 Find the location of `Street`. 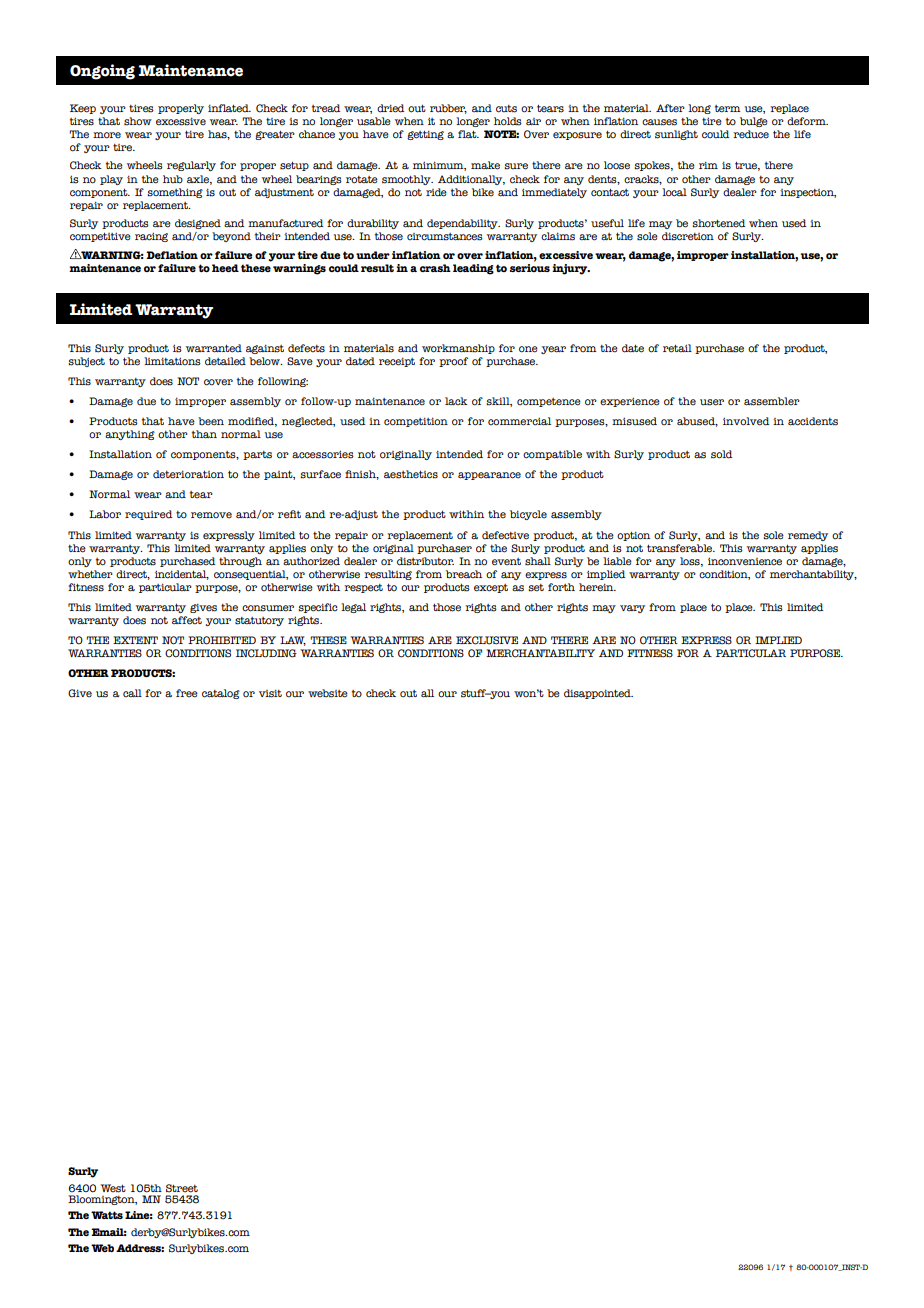

Street is located at coordinates (182, 1188).
